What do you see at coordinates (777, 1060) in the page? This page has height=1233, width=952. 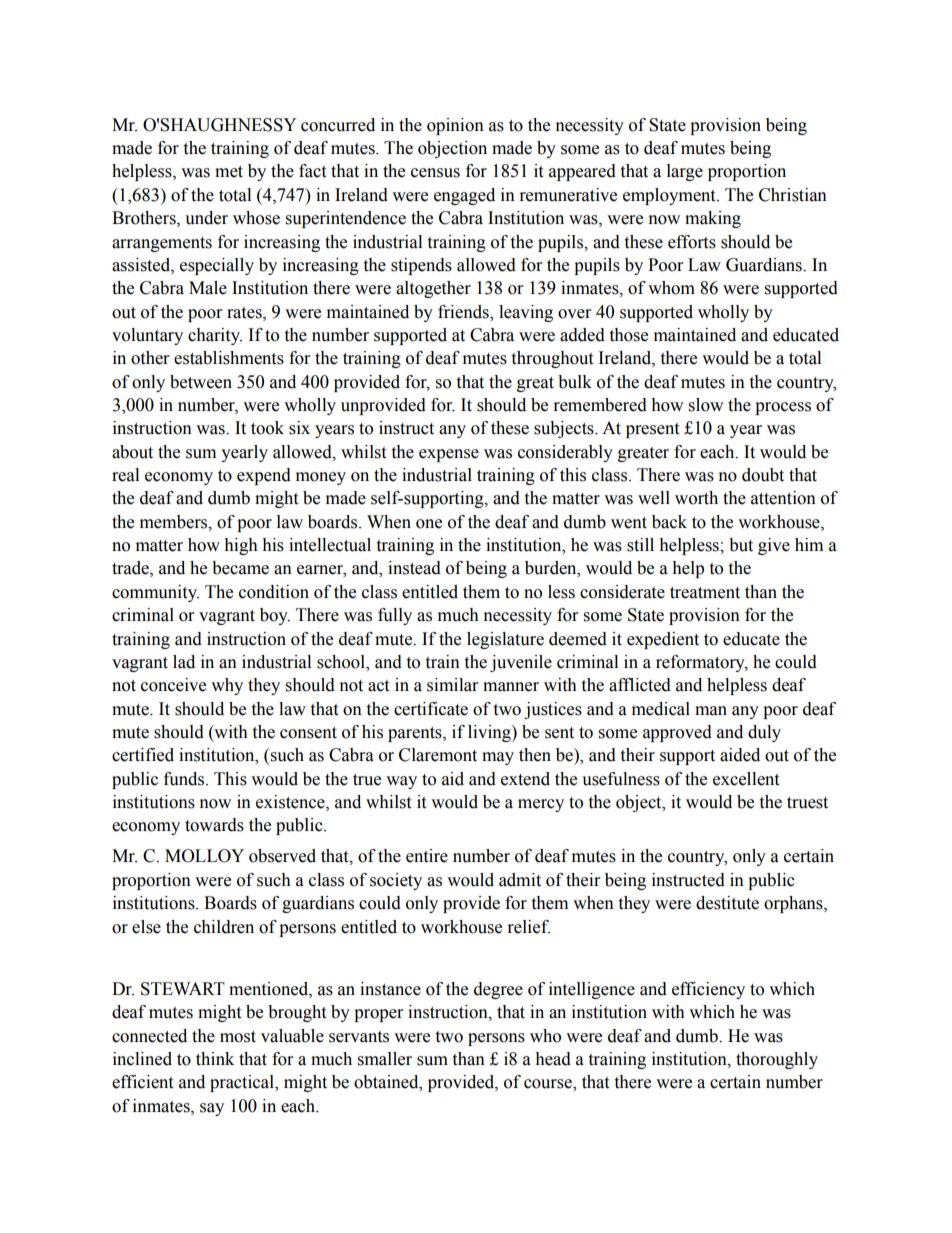 I see `thoroughly` at bounding box center [777, 1060].
